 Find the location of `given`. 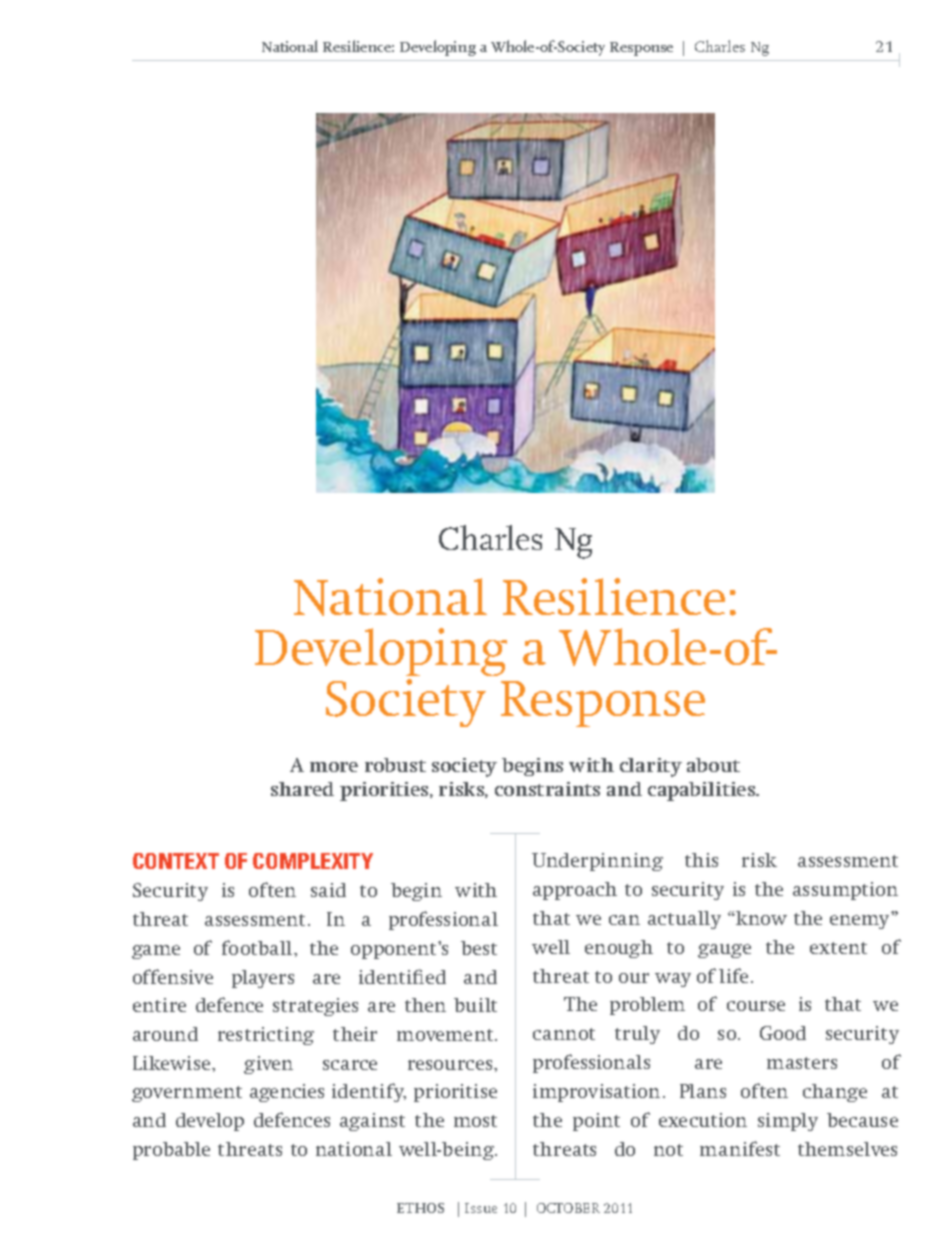

given is located at coordinates (268, 1065).
